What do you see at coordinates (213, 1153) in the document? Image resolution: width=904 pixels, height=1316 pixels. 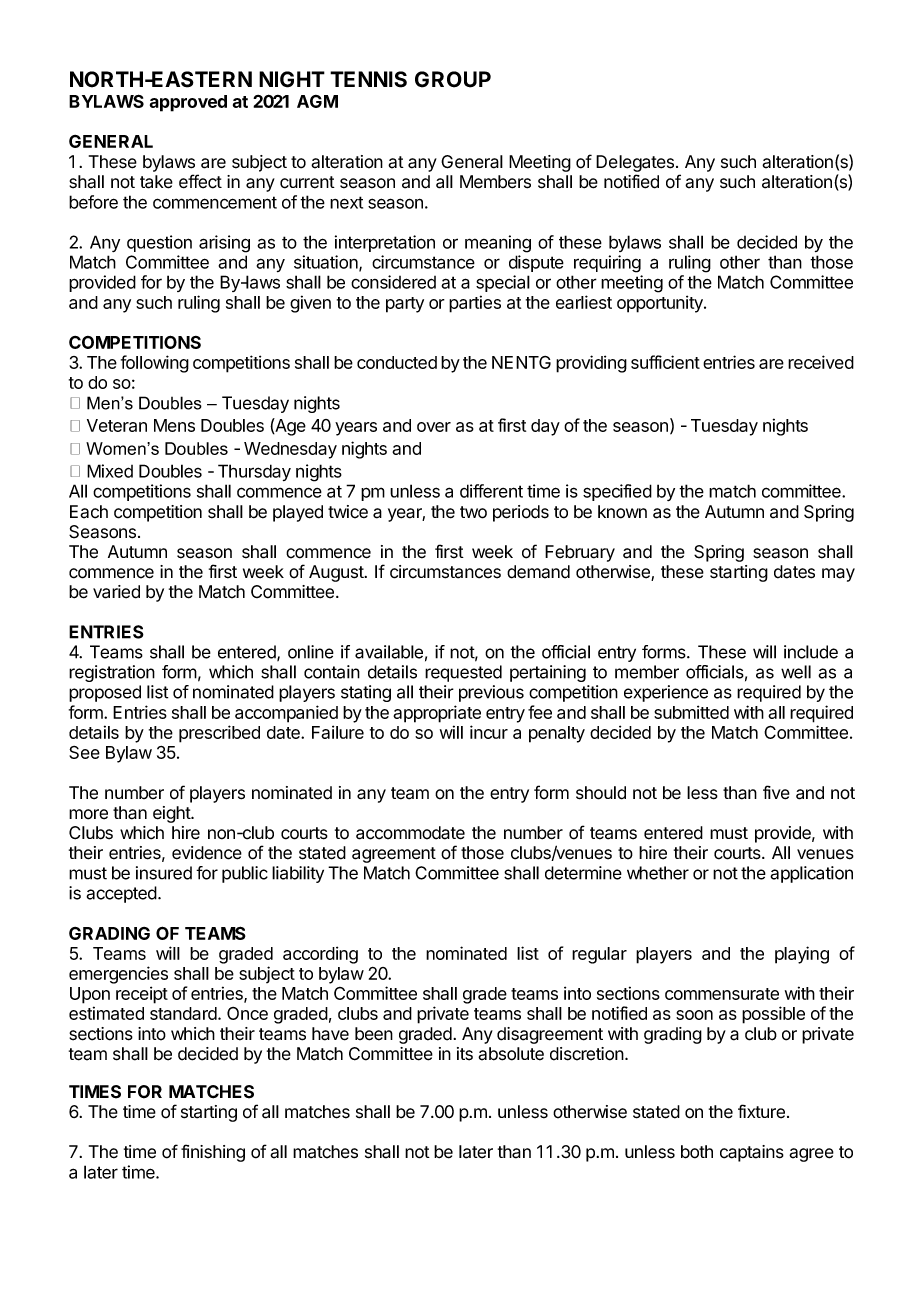 I see `finishing` at bounding box center [213, 1153].
